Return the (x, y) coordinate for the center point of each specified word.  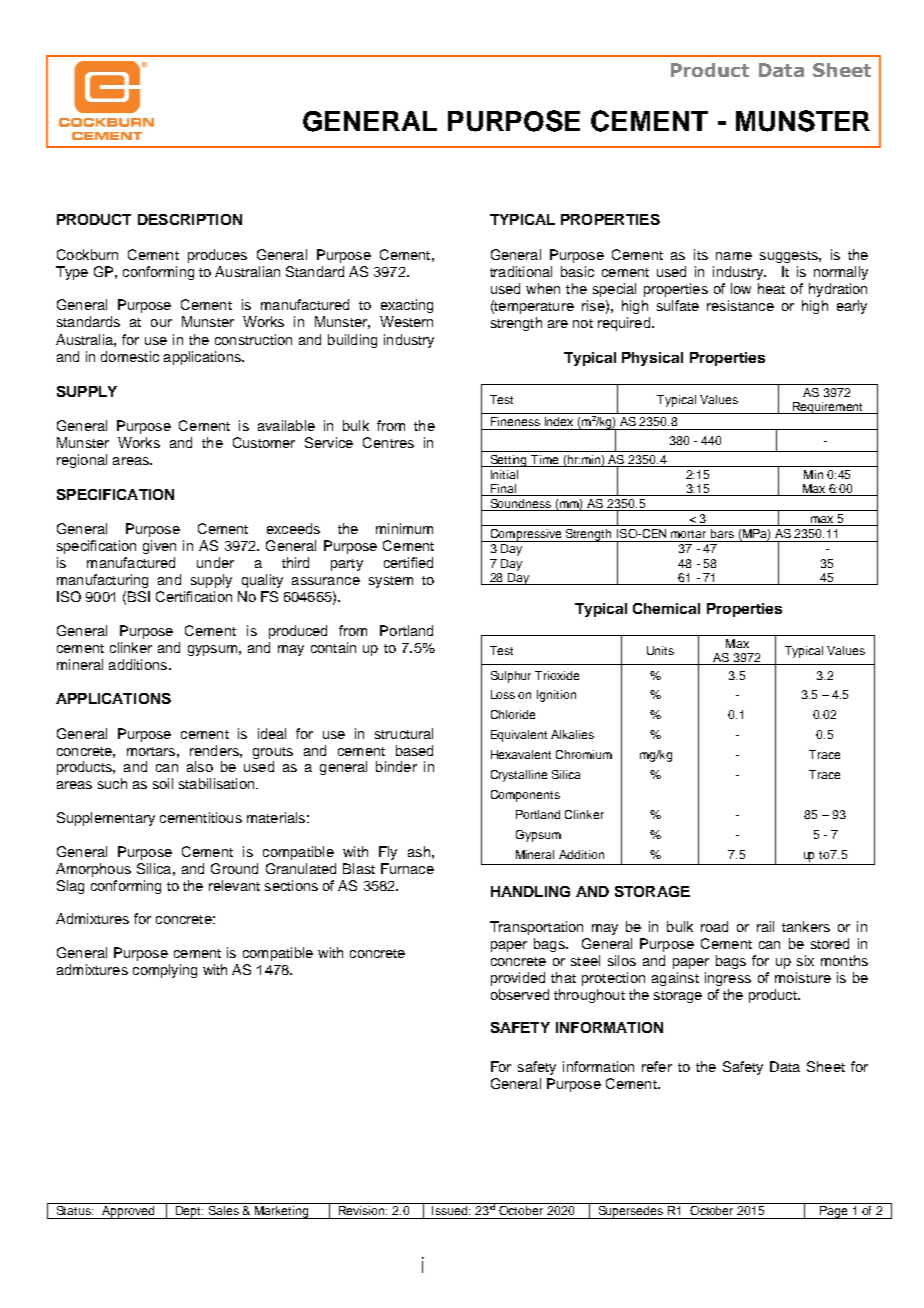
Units (660, 650)
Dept (189, 1212)
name (734, 256)
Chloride (513, 714)
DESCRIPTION (190, 219)
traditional (521, 271)
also (200, 766)
